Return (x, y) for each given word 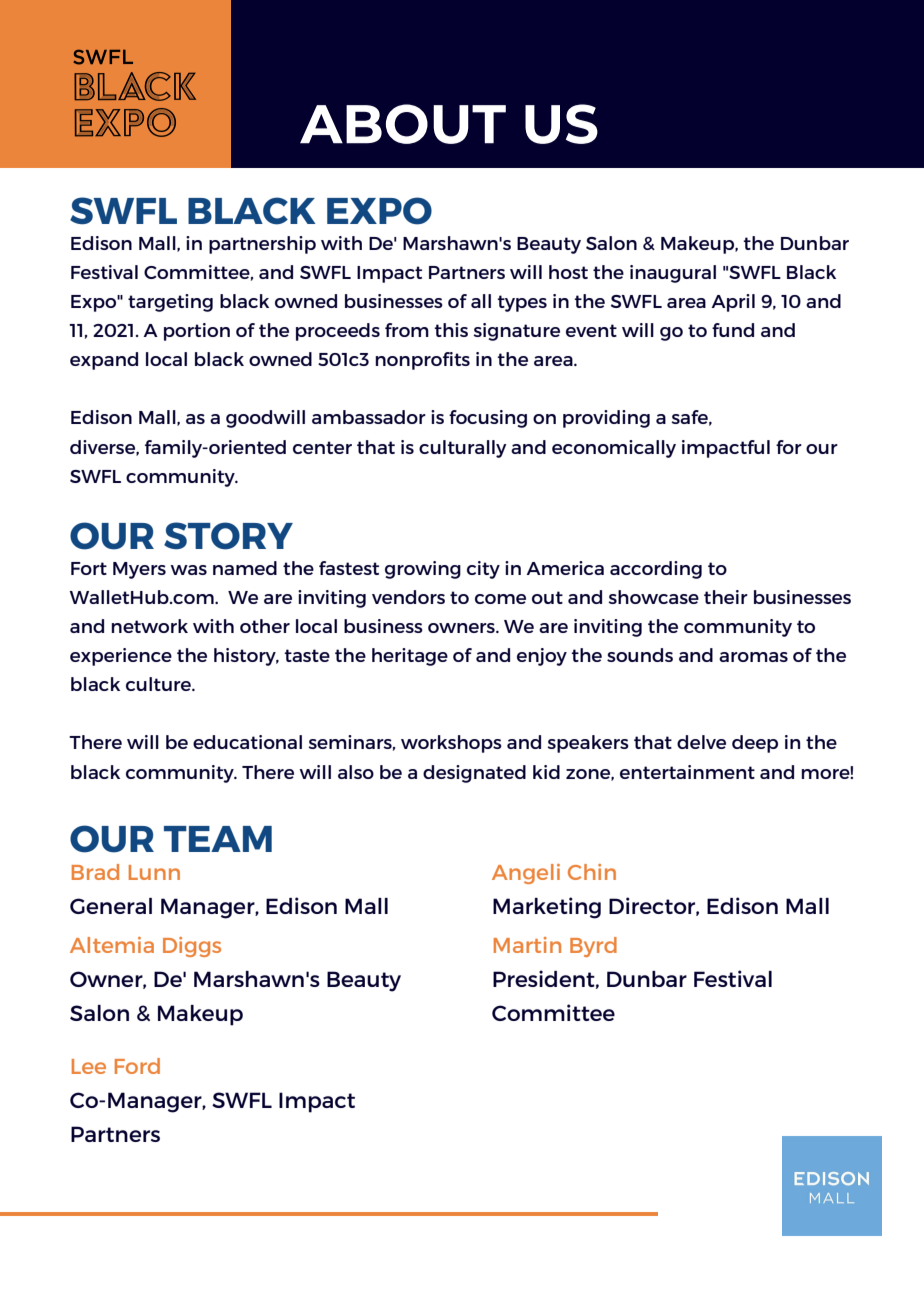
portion (197, 332)
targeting (170, 303)
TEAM (218, 839)
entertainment (687, 772)
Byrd (593, 947)
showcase (653, 597)
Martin (527, 945)
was (188, 570)
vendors (408, 597)
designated (474, 774)
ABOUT (403, 124)
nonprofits (422, 361)
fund (733, 330)
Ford (137, 1066)
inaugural (673, 274)
